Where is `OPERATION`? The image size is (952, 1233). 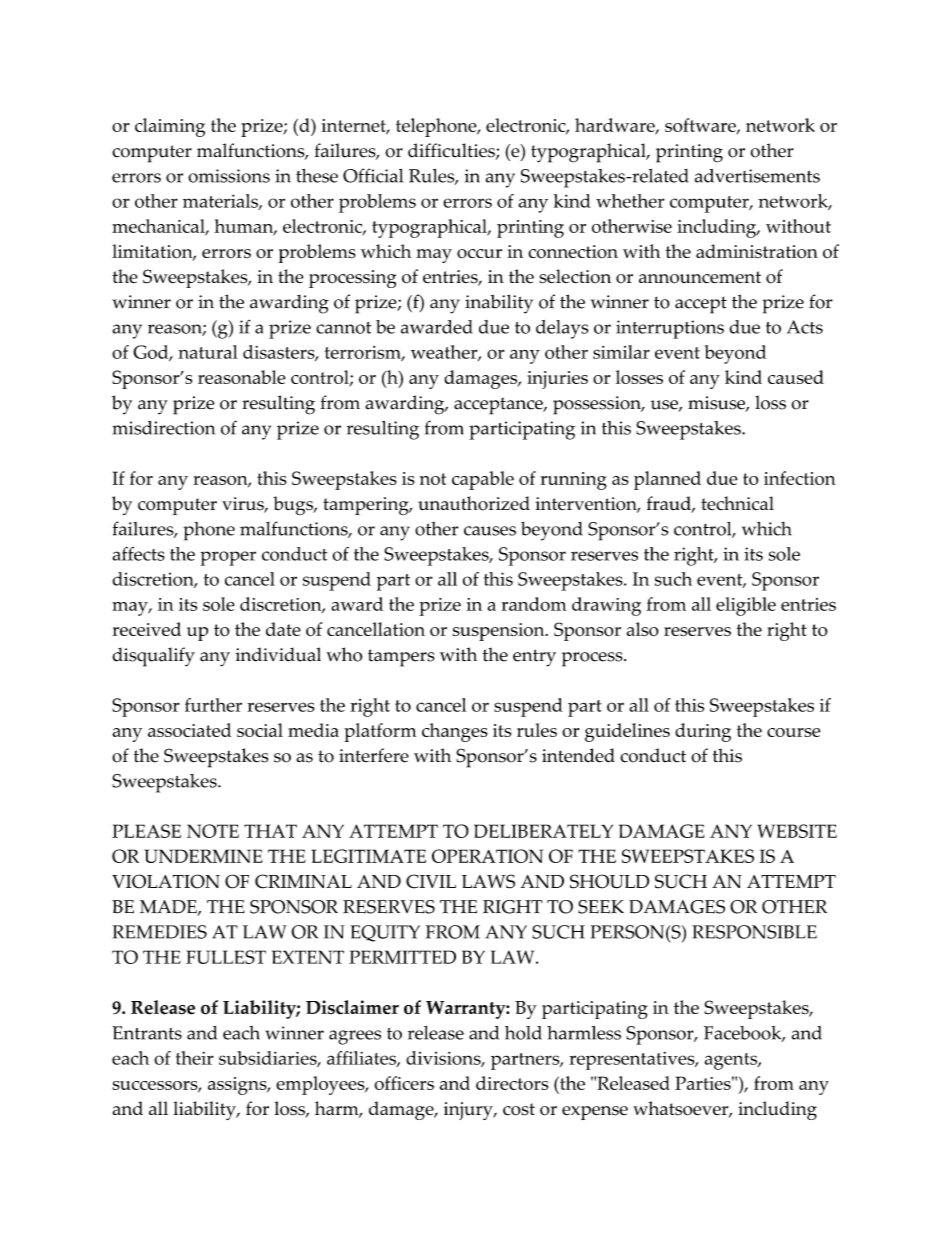
OPERATION is located at coordinates (487, 856).
